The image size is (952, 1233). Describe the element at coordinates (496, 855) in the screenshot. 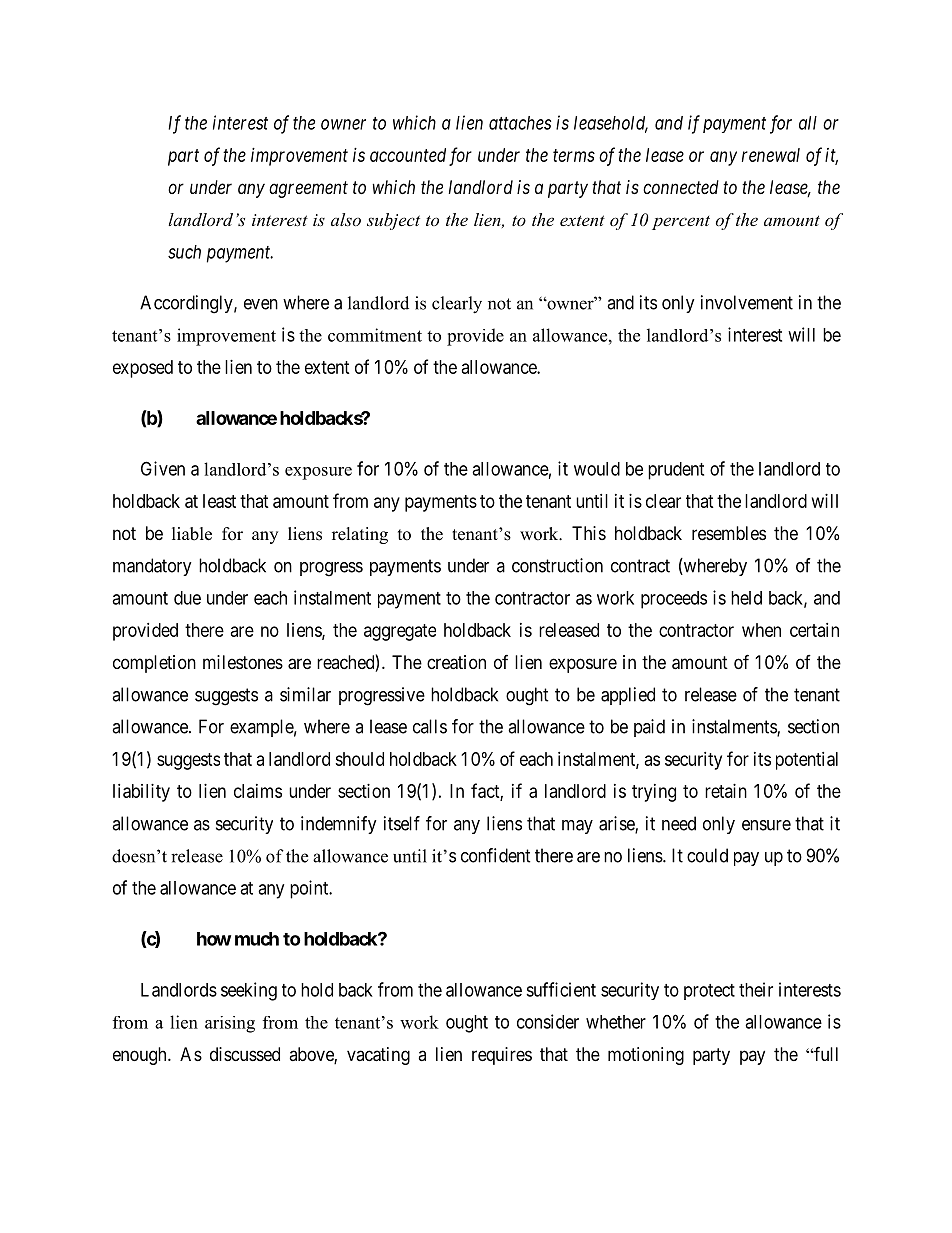

I see `confident` at that location.
